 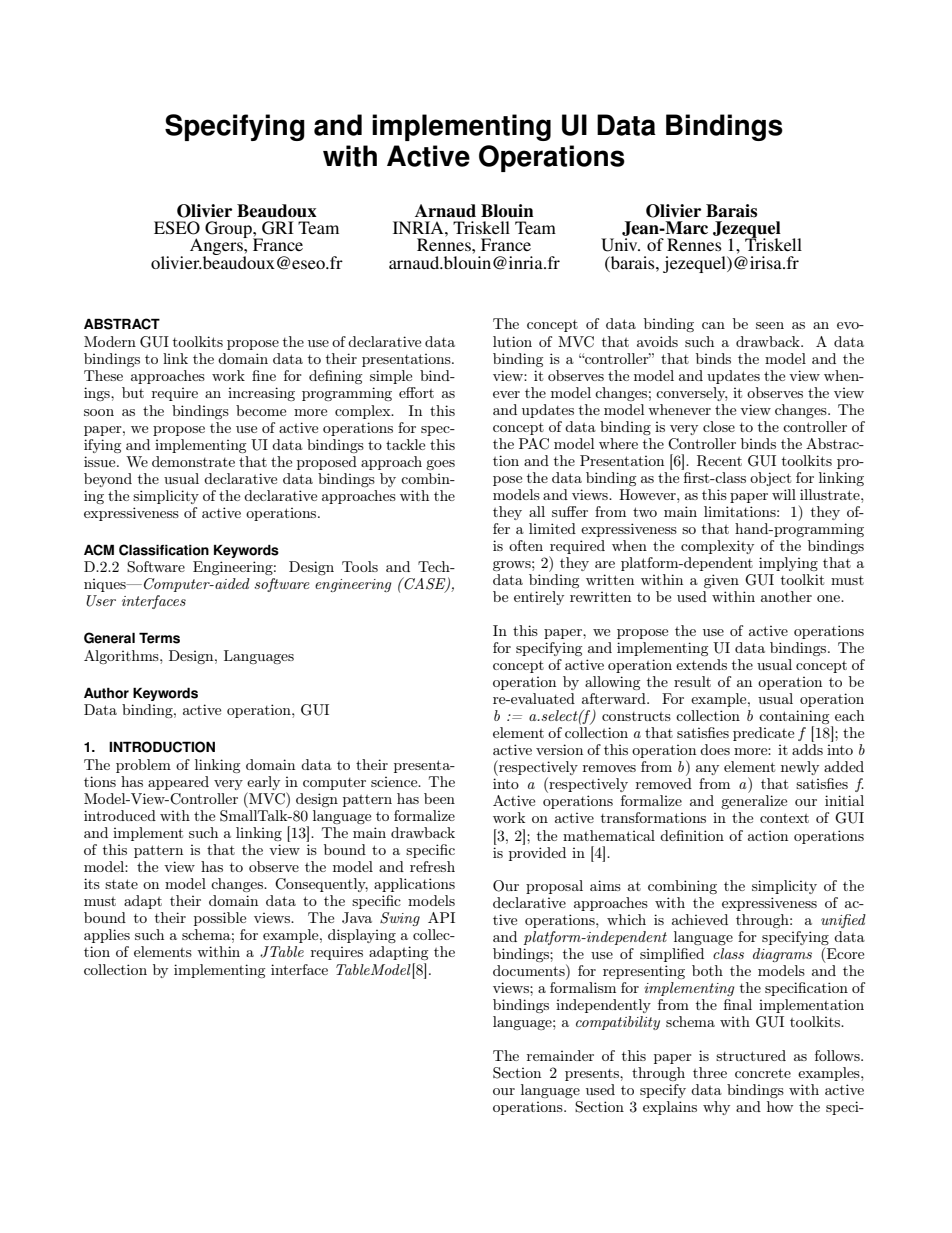 I want to click on object, so click(x=770, y=479).
